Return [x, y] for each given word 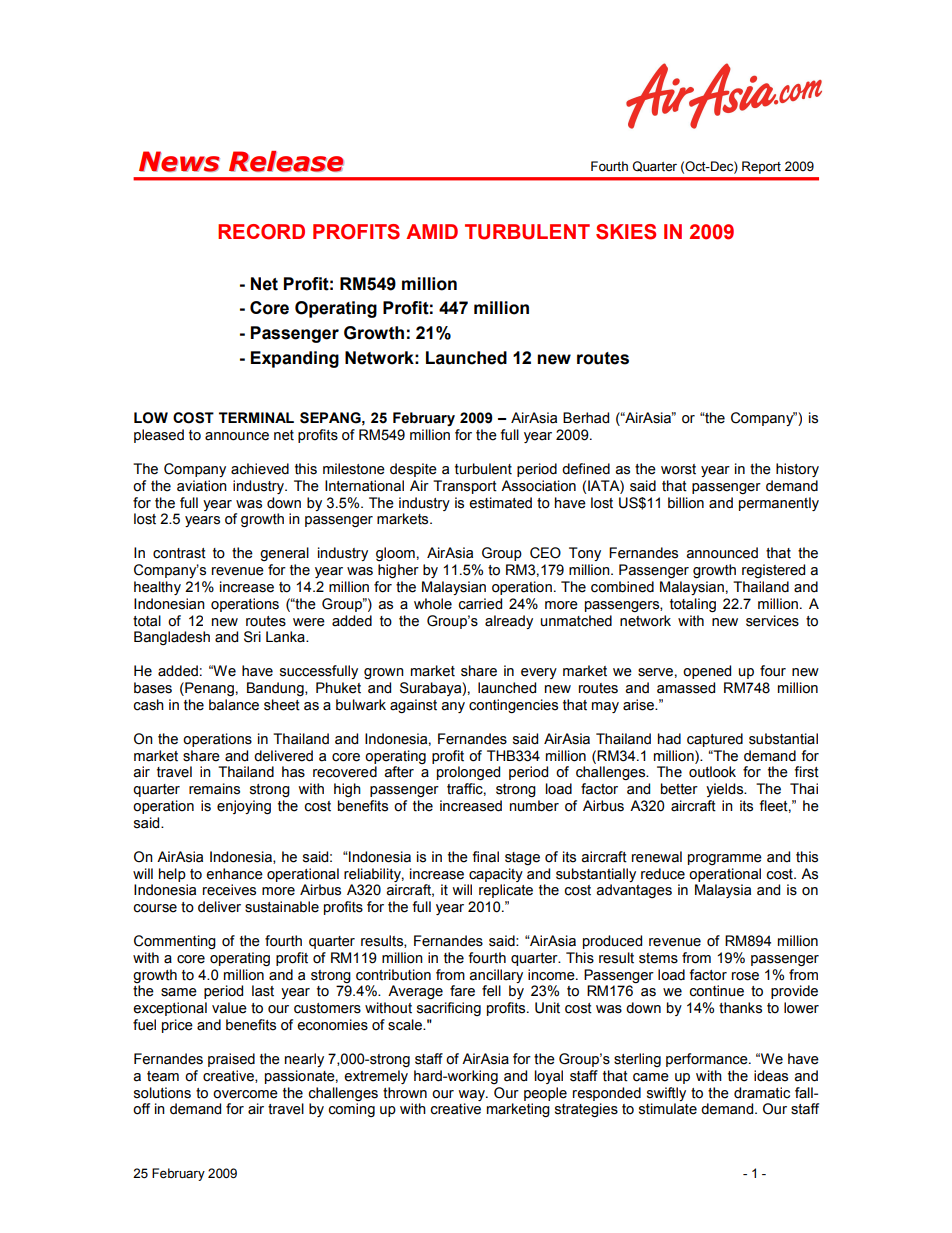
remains [214, 789]
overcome [245, 1094]
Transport [465, 487]
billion [686, 503]
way [472, 1095]
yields [726, 790]
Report [761, 167]
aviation [202, 486]
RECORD [261, 232]
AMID [432, 231]
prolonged [468, 773]
